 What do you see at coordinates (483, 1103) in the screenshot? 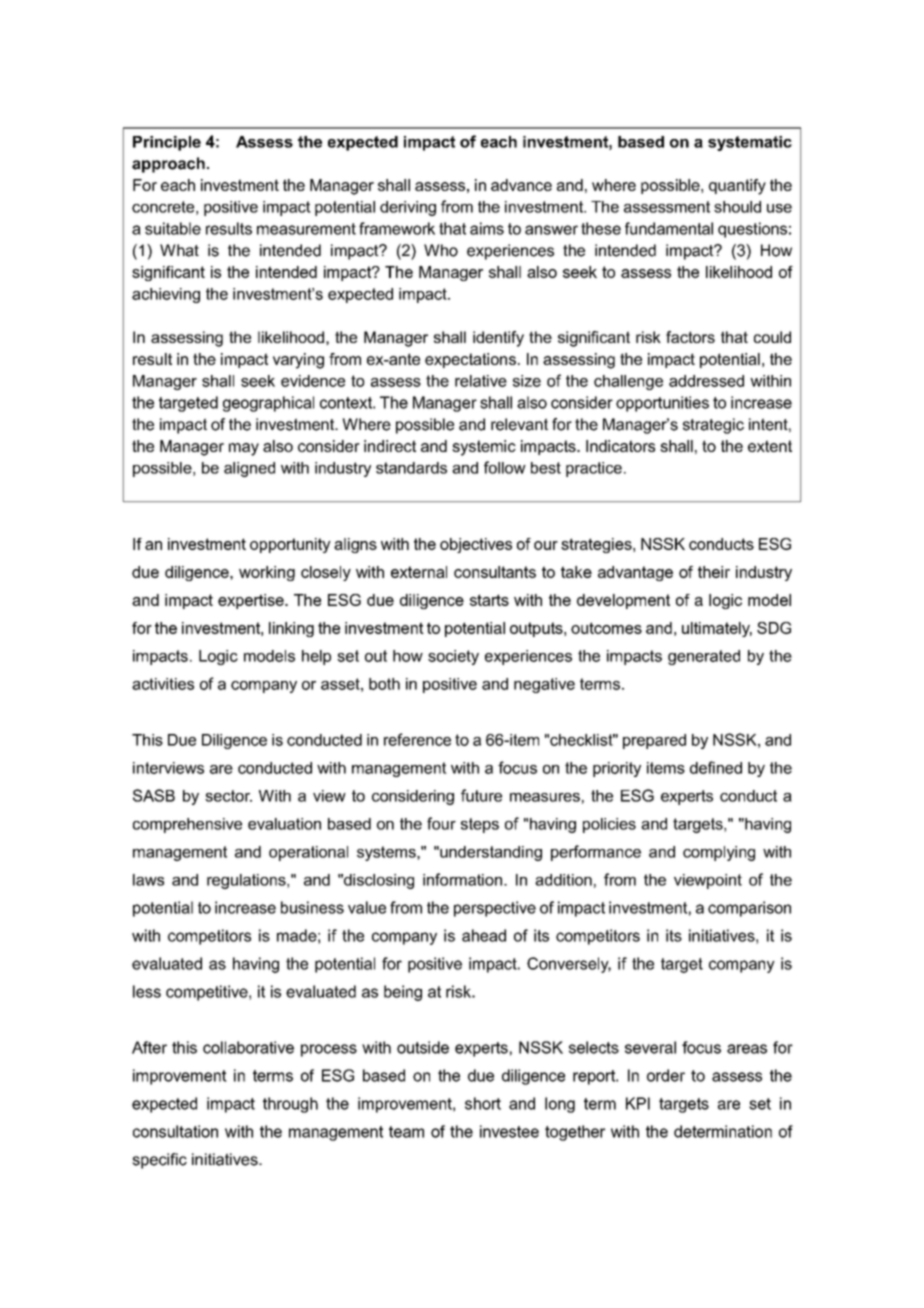
I see `short` at bounding box center [483, 1103].
